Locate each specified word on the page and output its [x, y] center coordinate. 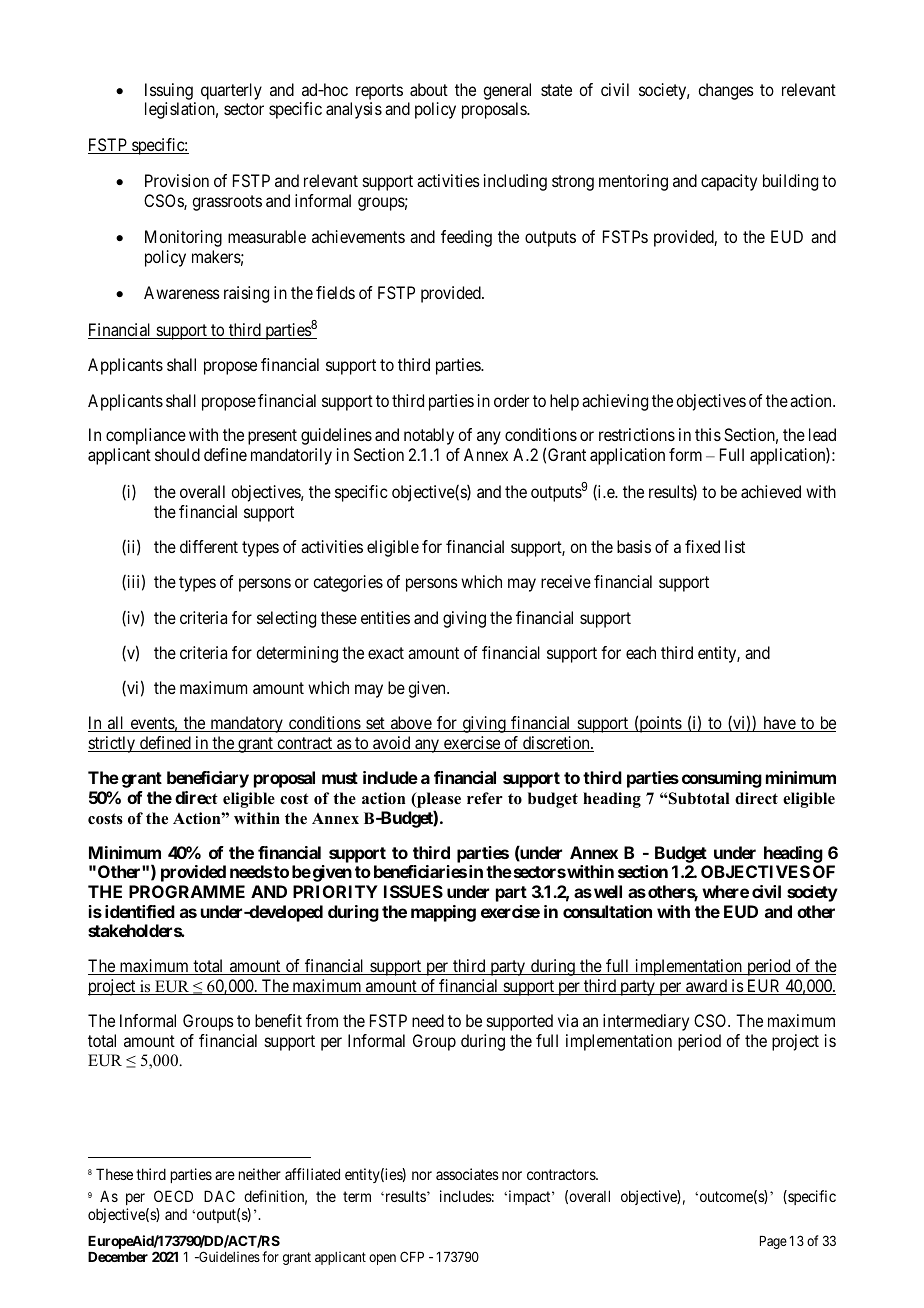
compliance [146, 436]
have [779, 724]
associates [467, 1174]
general [507, 91]
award [707, 987]
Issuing [169, 91]
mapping [443, 913]
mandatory [246, 724]
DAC [219, 1196]
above [410, 724]
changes [726, 91]
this [708, 434]
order [511, 400]
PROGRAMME [187, 891]
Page [773, 1242]
